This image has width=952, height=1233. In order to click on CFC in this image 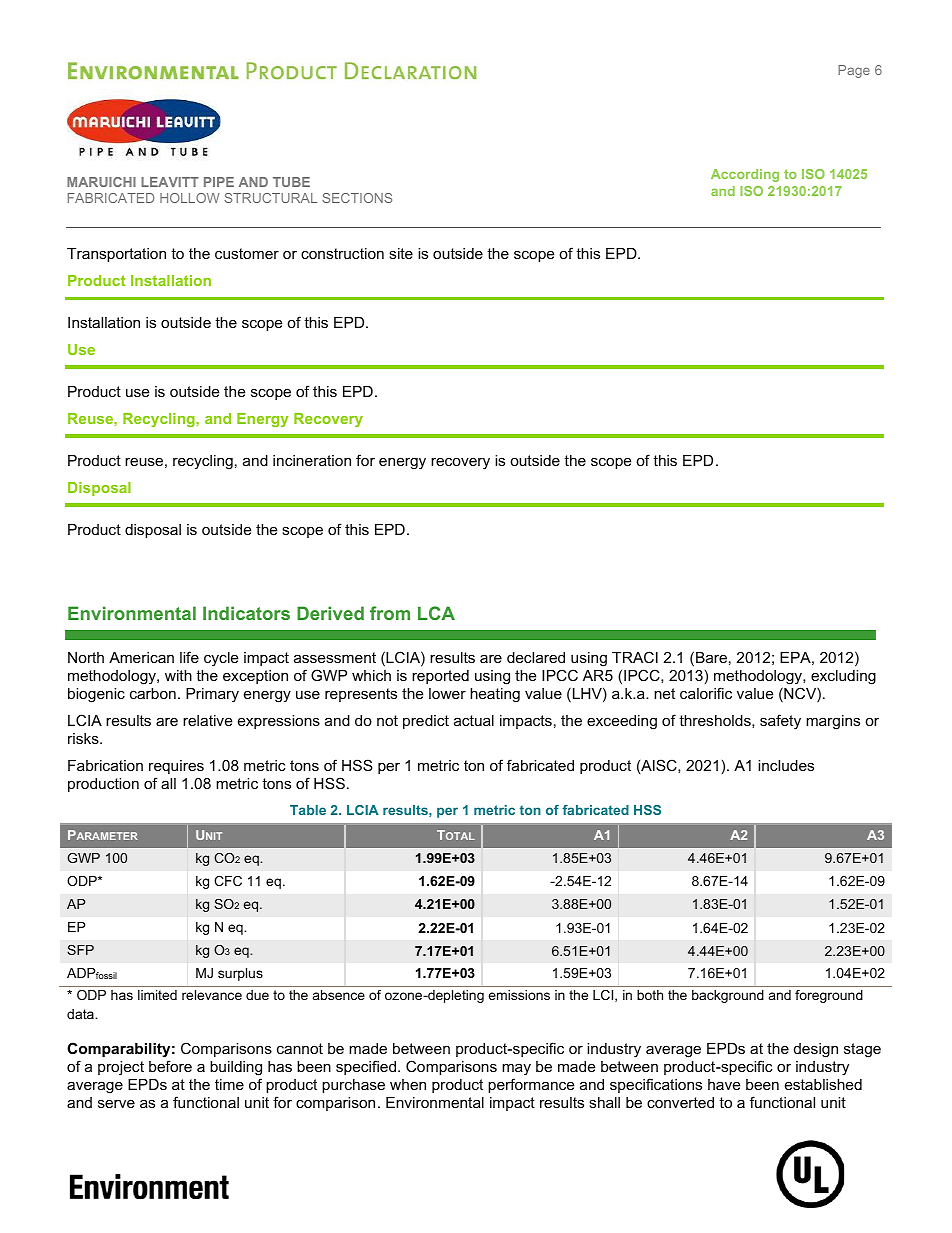, I will do `click(228, 881)`.
